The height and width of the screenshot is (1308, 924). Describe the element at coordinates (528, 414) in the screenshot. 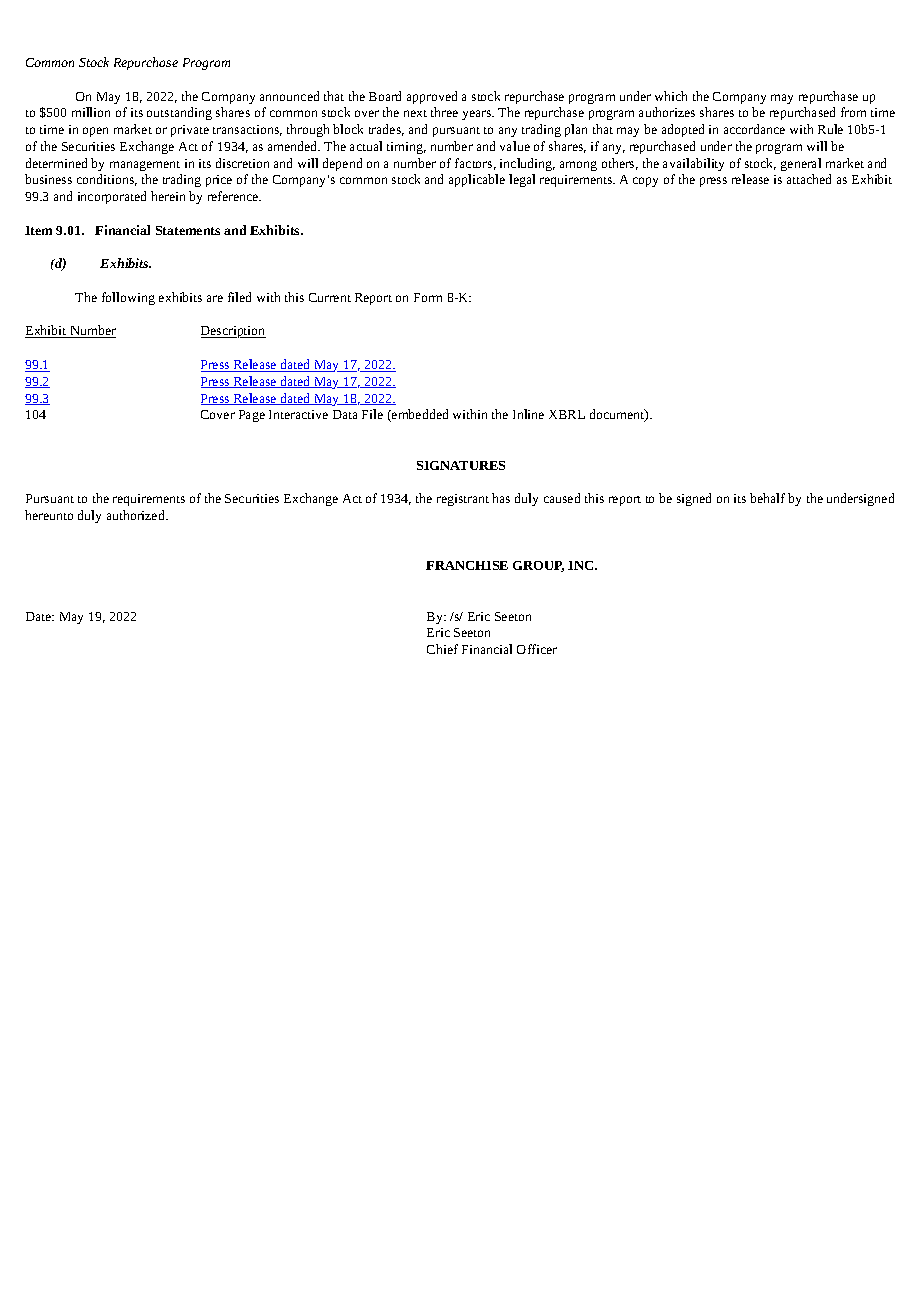

I see `Inline` at that location.
